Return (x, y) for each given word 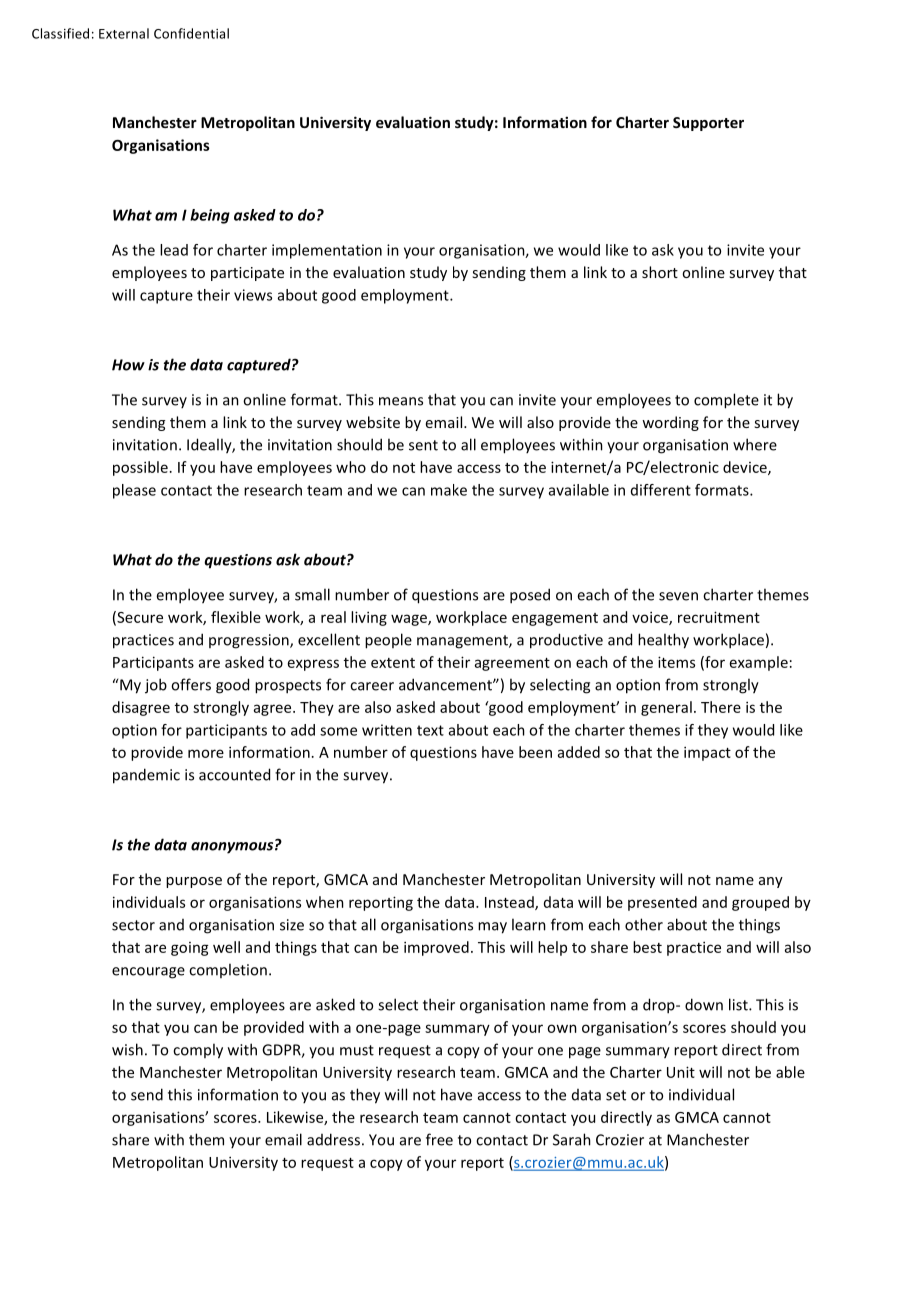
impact (707, 753)
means (401, 401)
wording (670, 423)
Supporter (708, 124)
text (430, 730)
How (128, 365)
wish (127, 1049)
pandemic (146, 776)
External (124, 33)
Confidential (191, 33)
